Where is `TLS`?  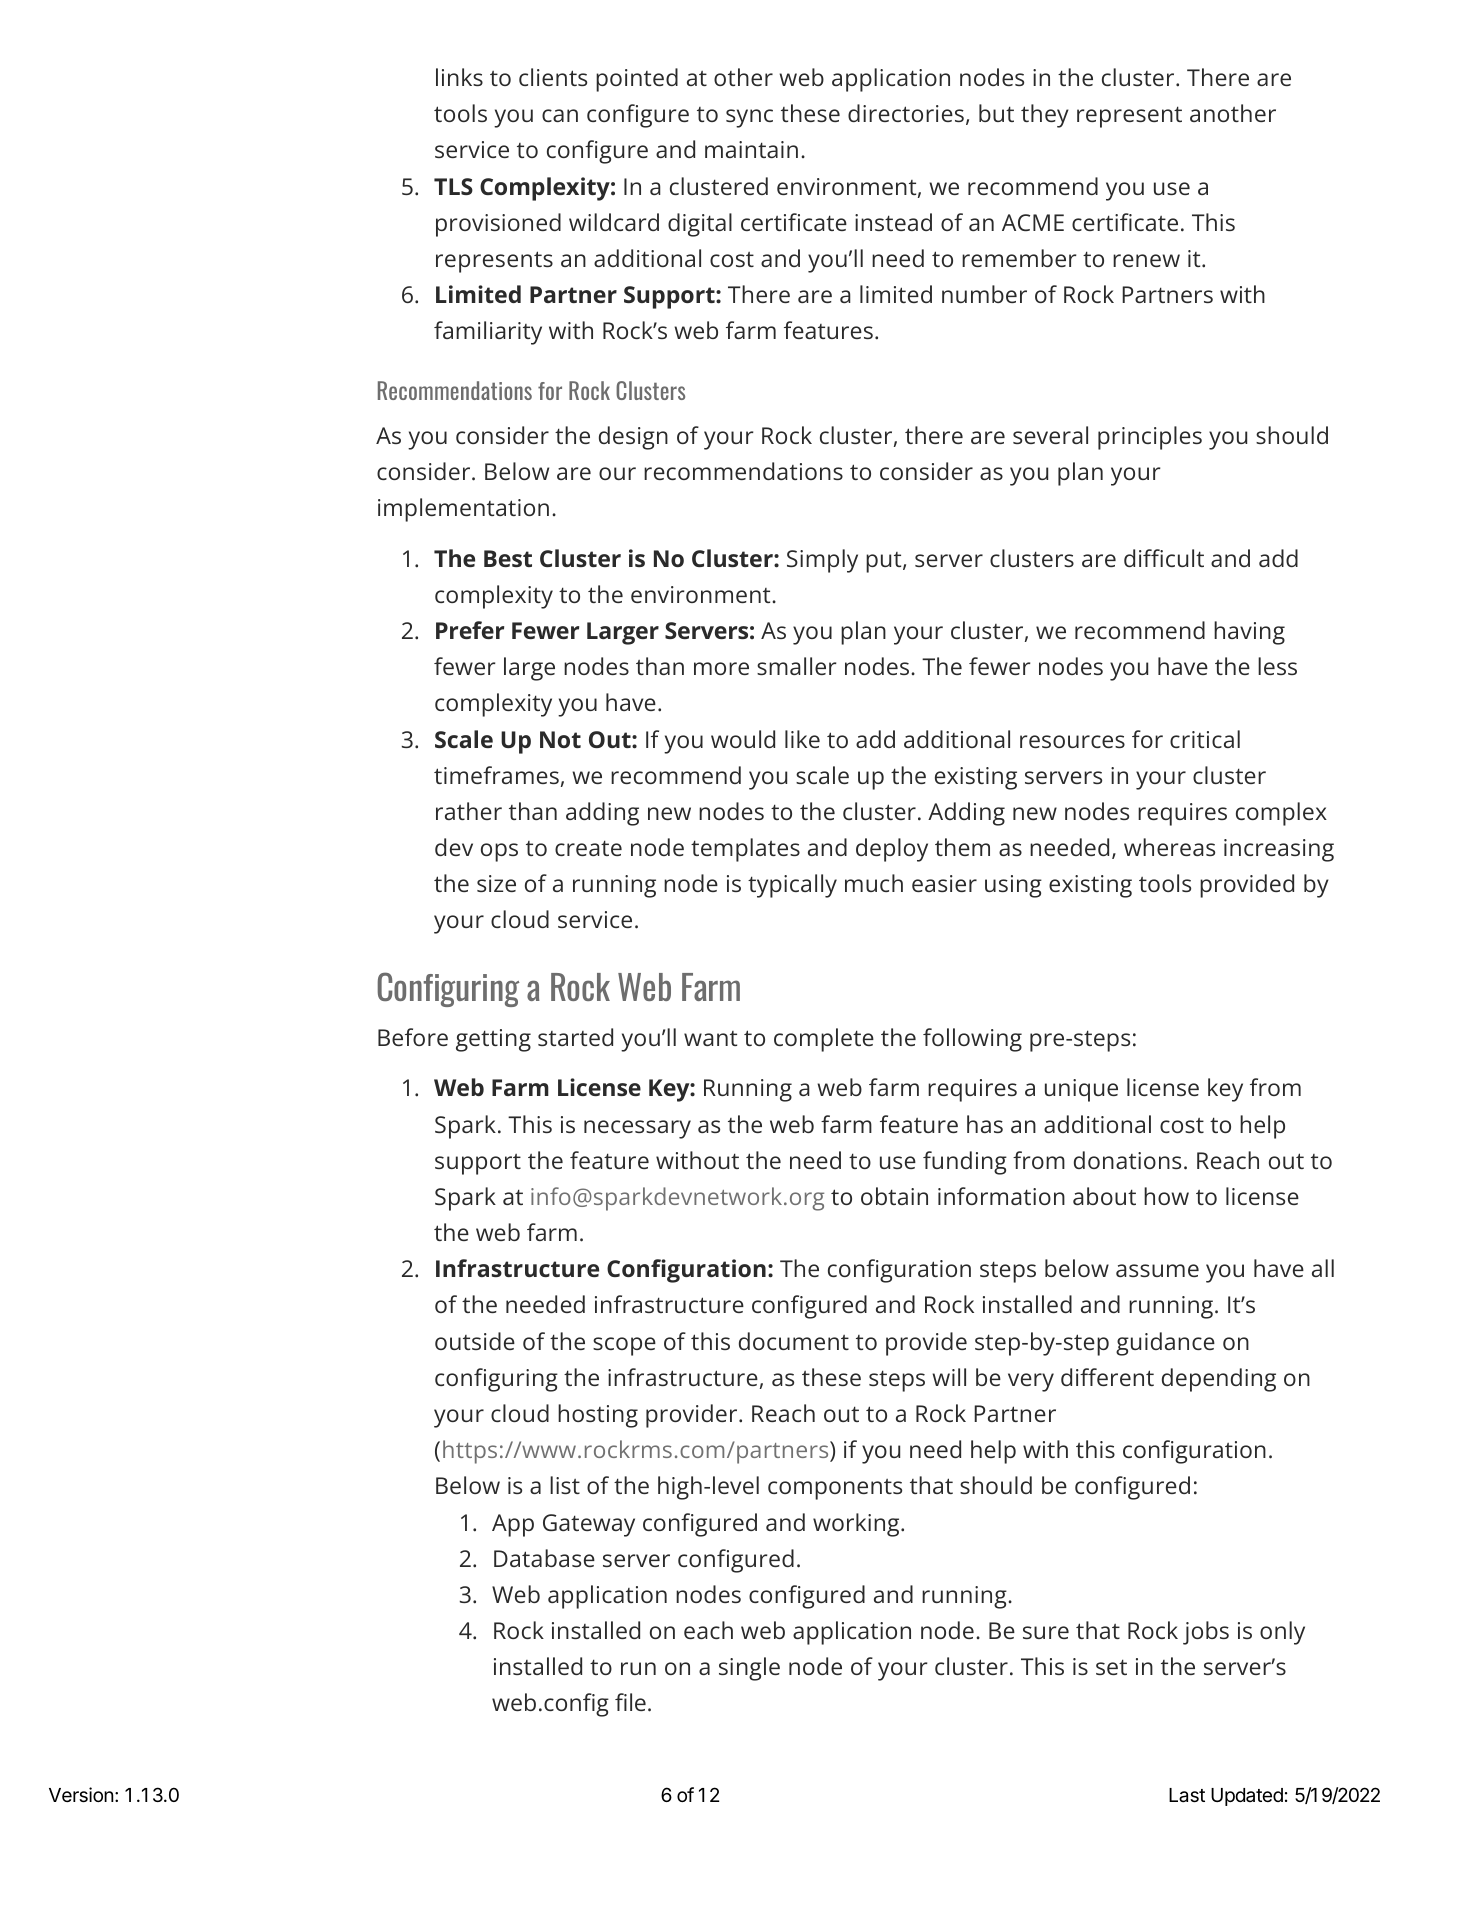 TLS is located at coordinates (453, 186).
